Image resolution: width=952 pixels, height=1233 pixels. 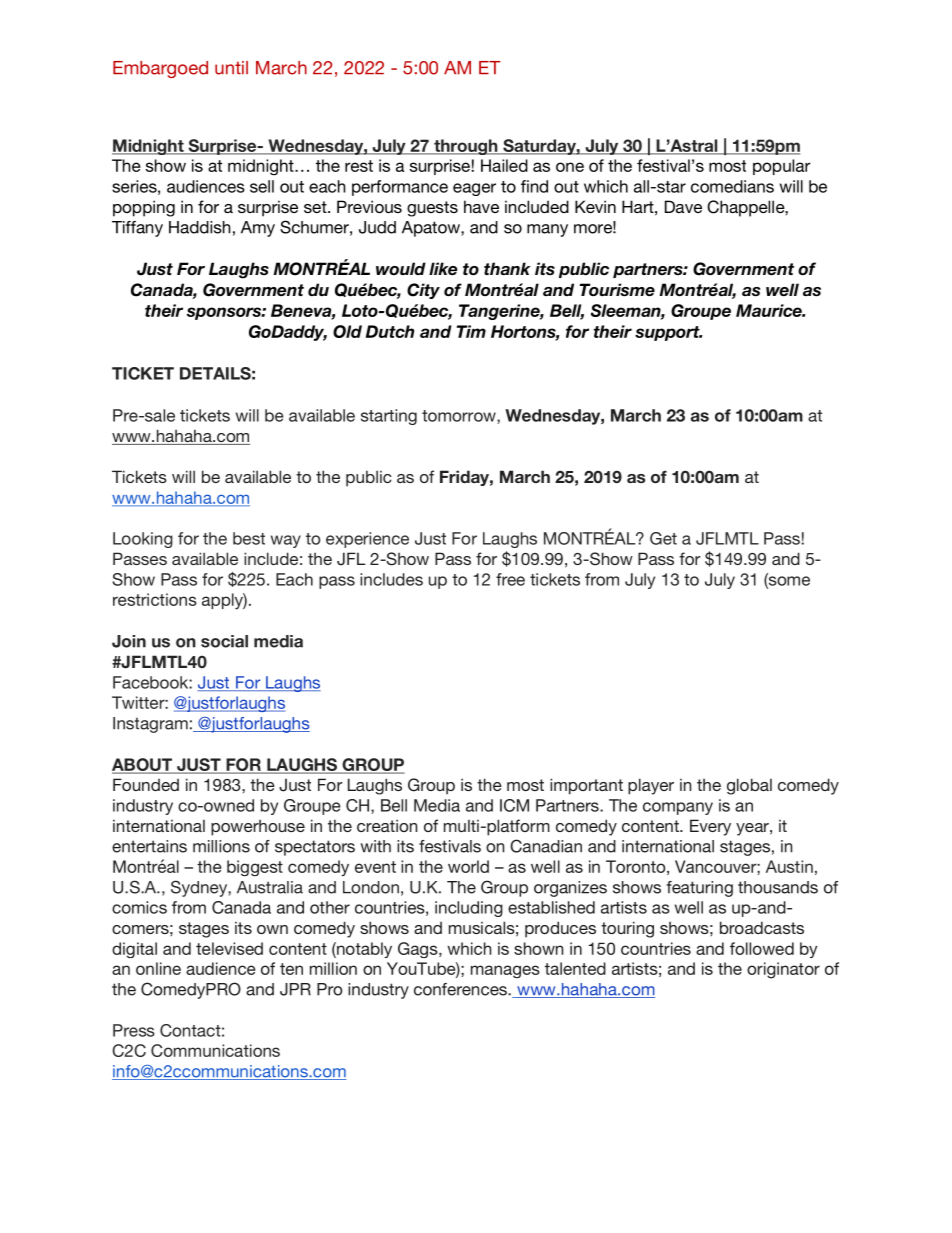 What do you see at coordinates (231, 68) in the image?
I see `until` at bounding box center [231, 68].
